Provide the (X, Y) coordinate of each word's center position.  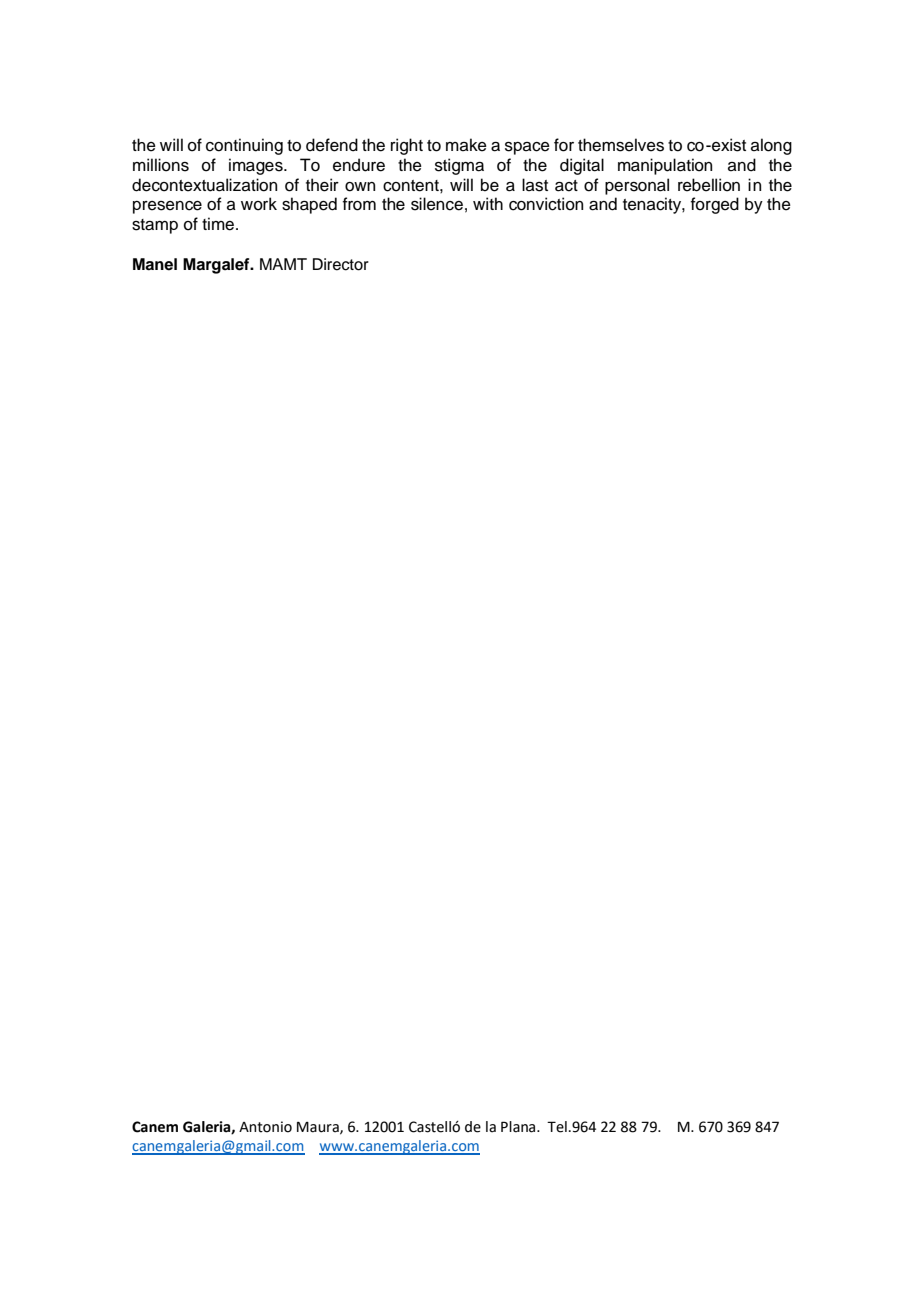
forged (715, 205)
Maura (319, 1128)
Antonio (265, 1127)
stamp (155, 226)
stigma (459, 166)
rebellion (709, 185)
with (488, 203)
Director (341, 264)
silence (437, 204)
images (257, 166)
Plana (519, 1127)
